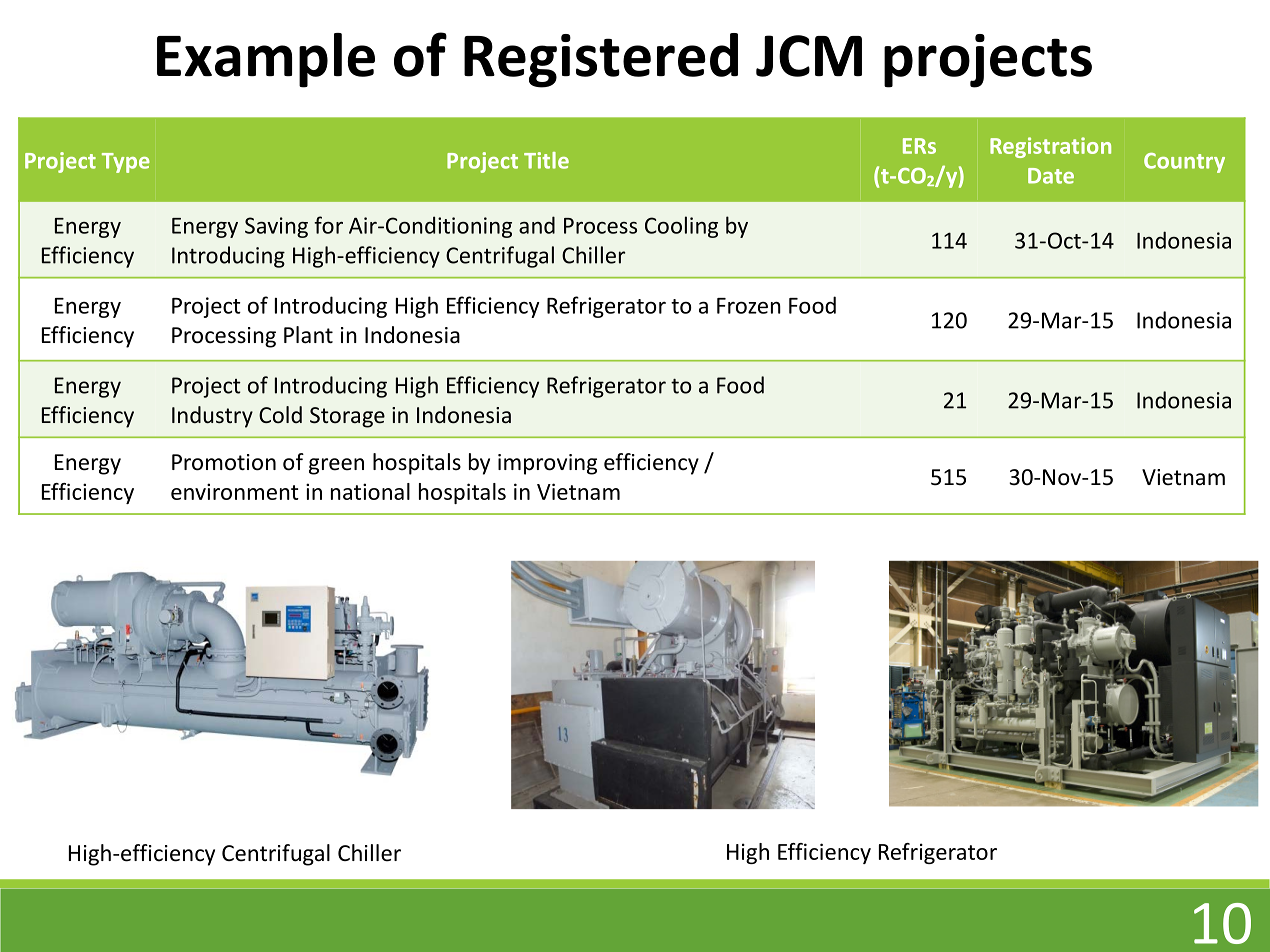 The width and height of the document is (1270, 952). Describe the element at coordinates (276, 227) in the document. I see `Saving` at that location.
